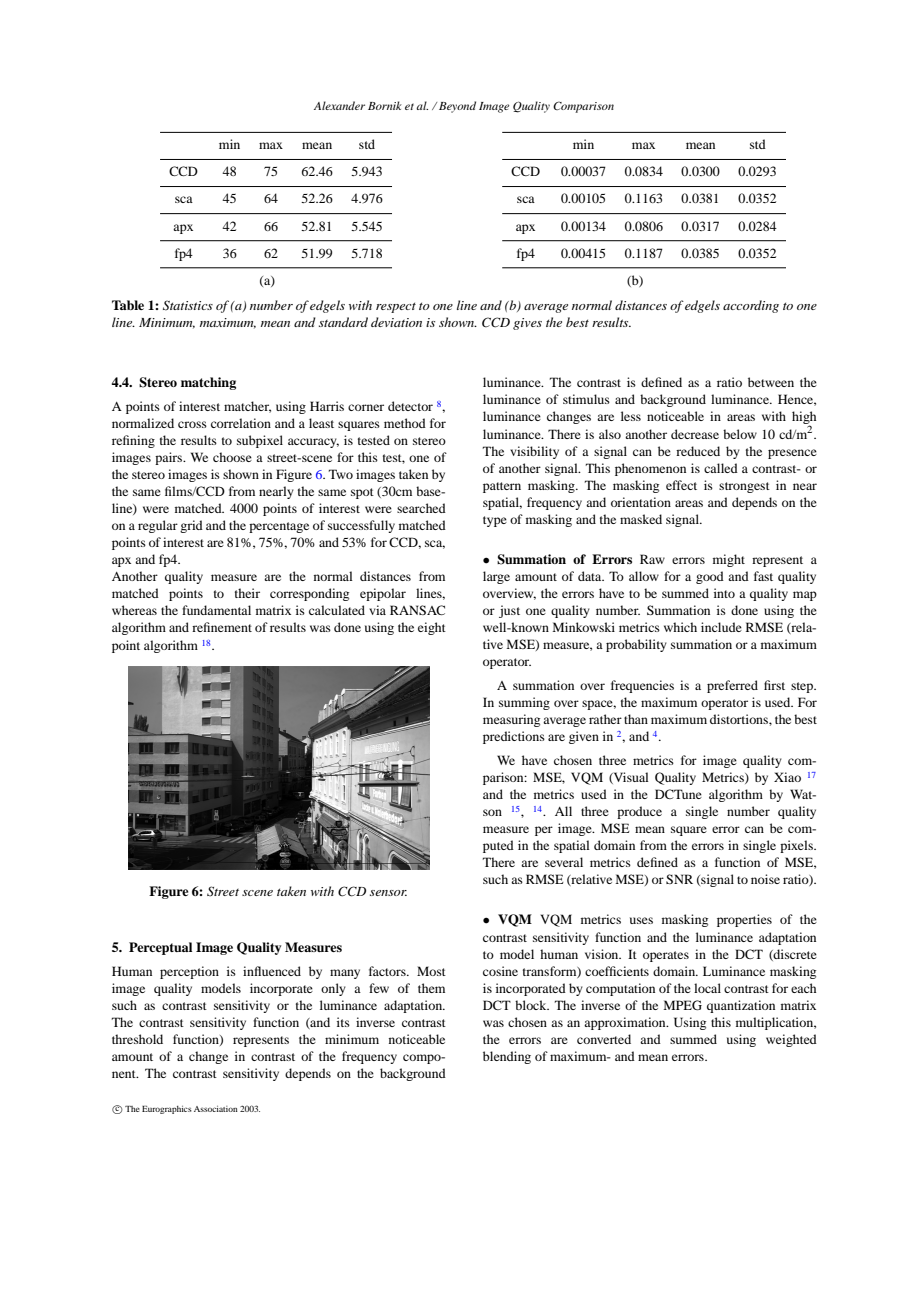 Image resolution: width=924 pixels, height=1308 pixels. What do you see at coordinates (339, 105) in the screenshot?
I see `Alexander` at bounding box center [339, 105].
